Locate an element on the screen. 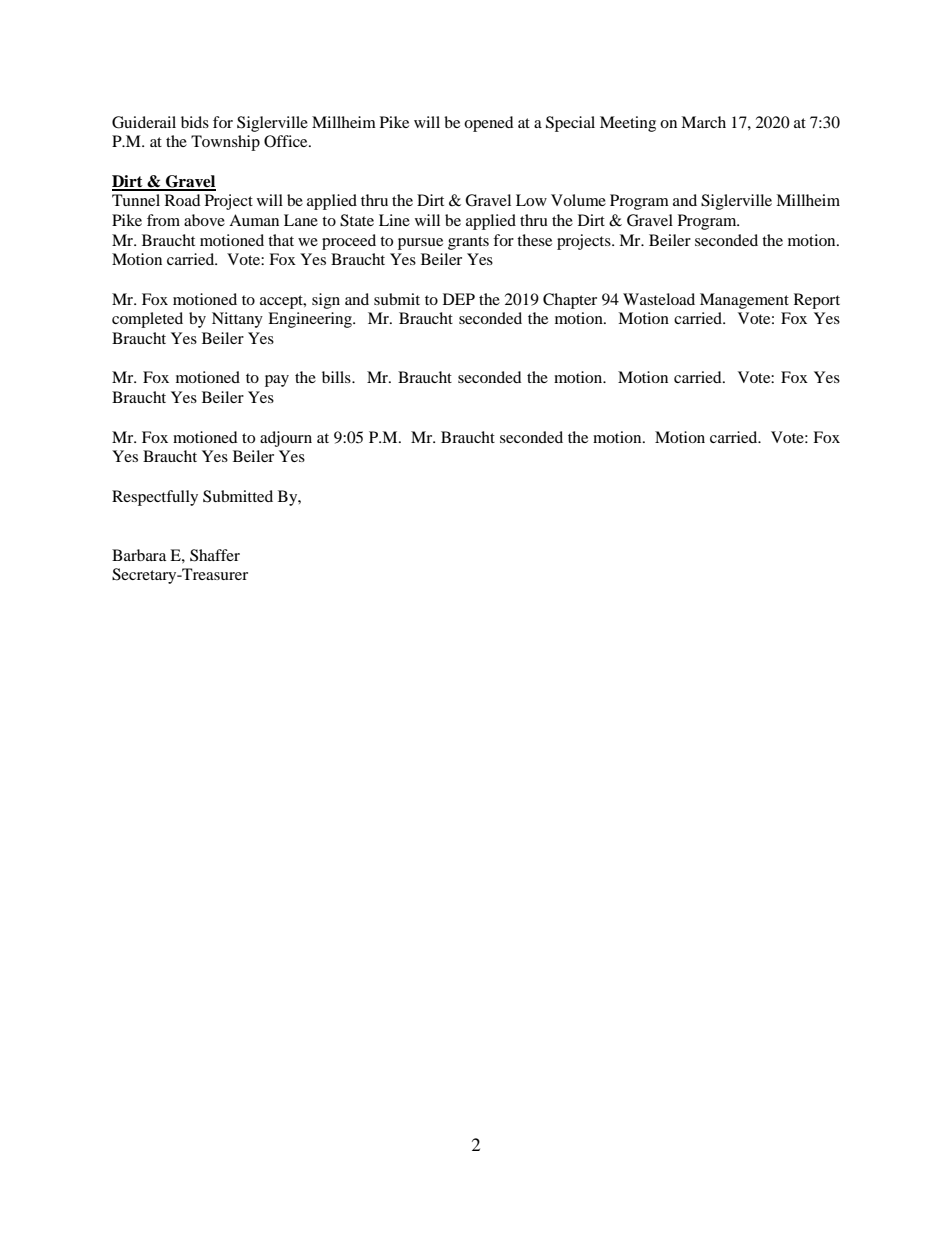 The image size is (952, 1233). Respectfully is located at coordinates (155, 498).
